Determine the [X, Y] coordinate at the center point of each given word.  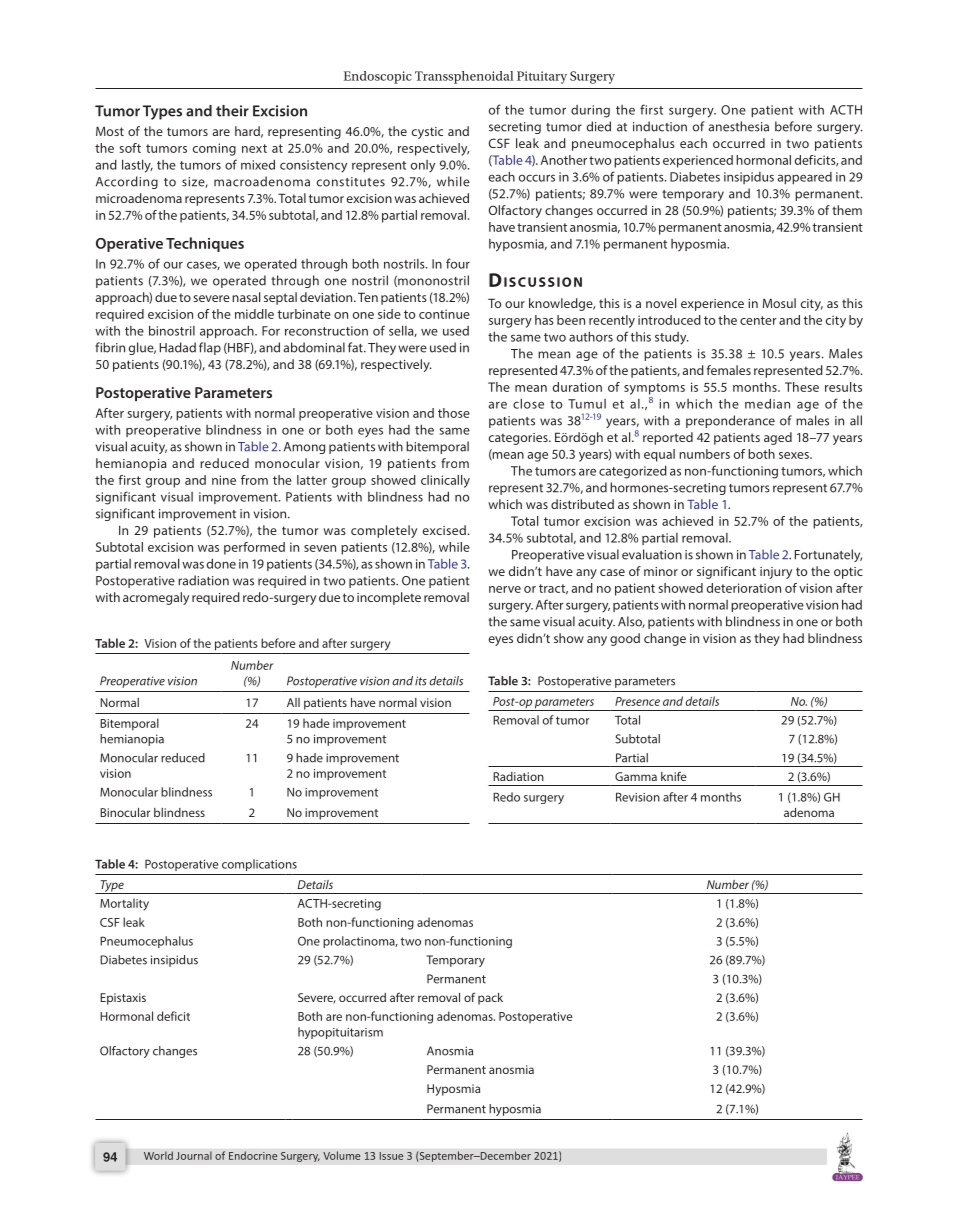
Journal [194, 1155]
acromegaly [156, 598]
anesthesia [739, 126]
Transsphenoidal [464, 77]
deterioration [744, 588]
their [232, 111]
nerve [505, 589]
